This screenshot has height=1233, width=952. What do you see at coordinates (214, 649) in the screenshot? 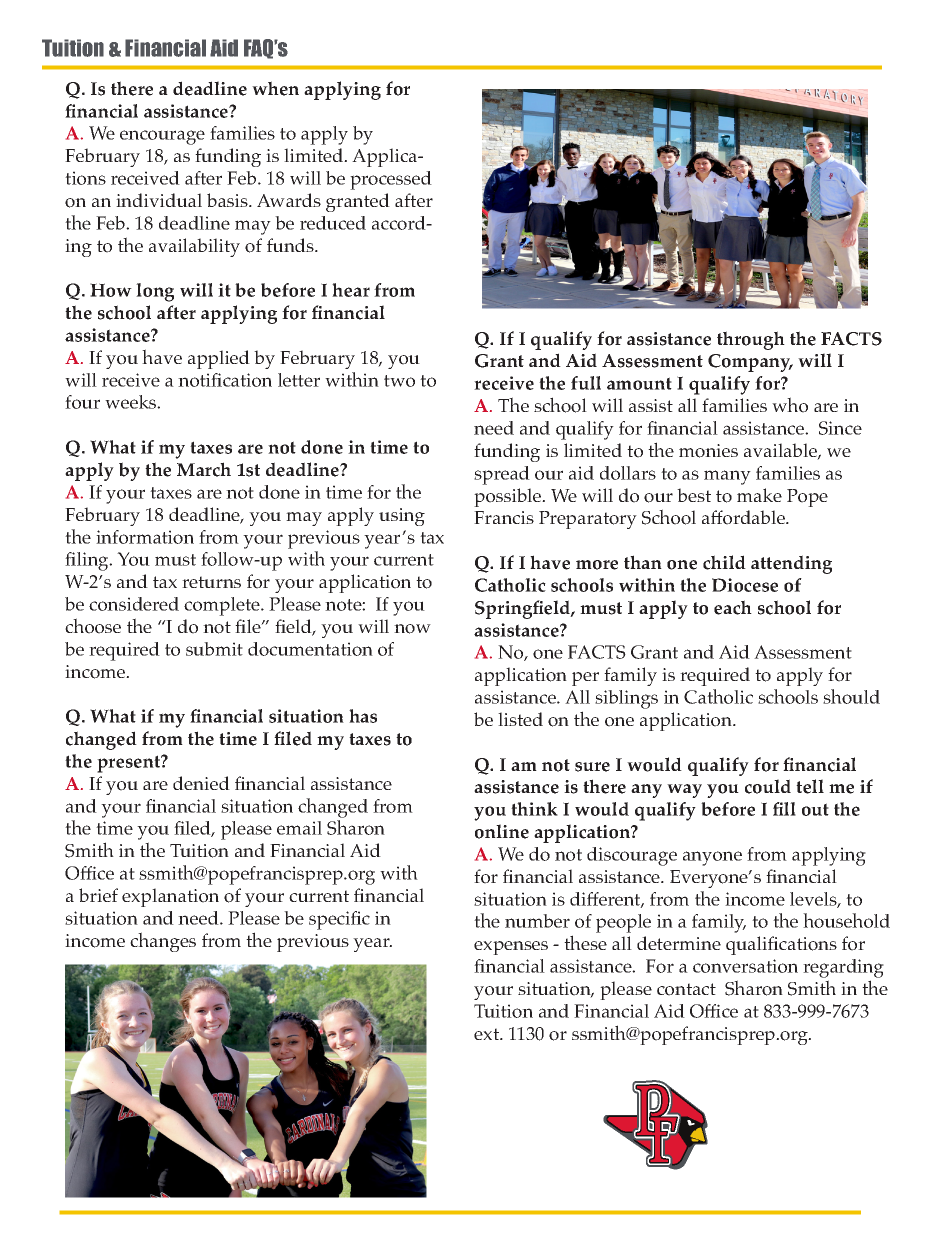
I see `submit` at bounding box center [214, 649].
